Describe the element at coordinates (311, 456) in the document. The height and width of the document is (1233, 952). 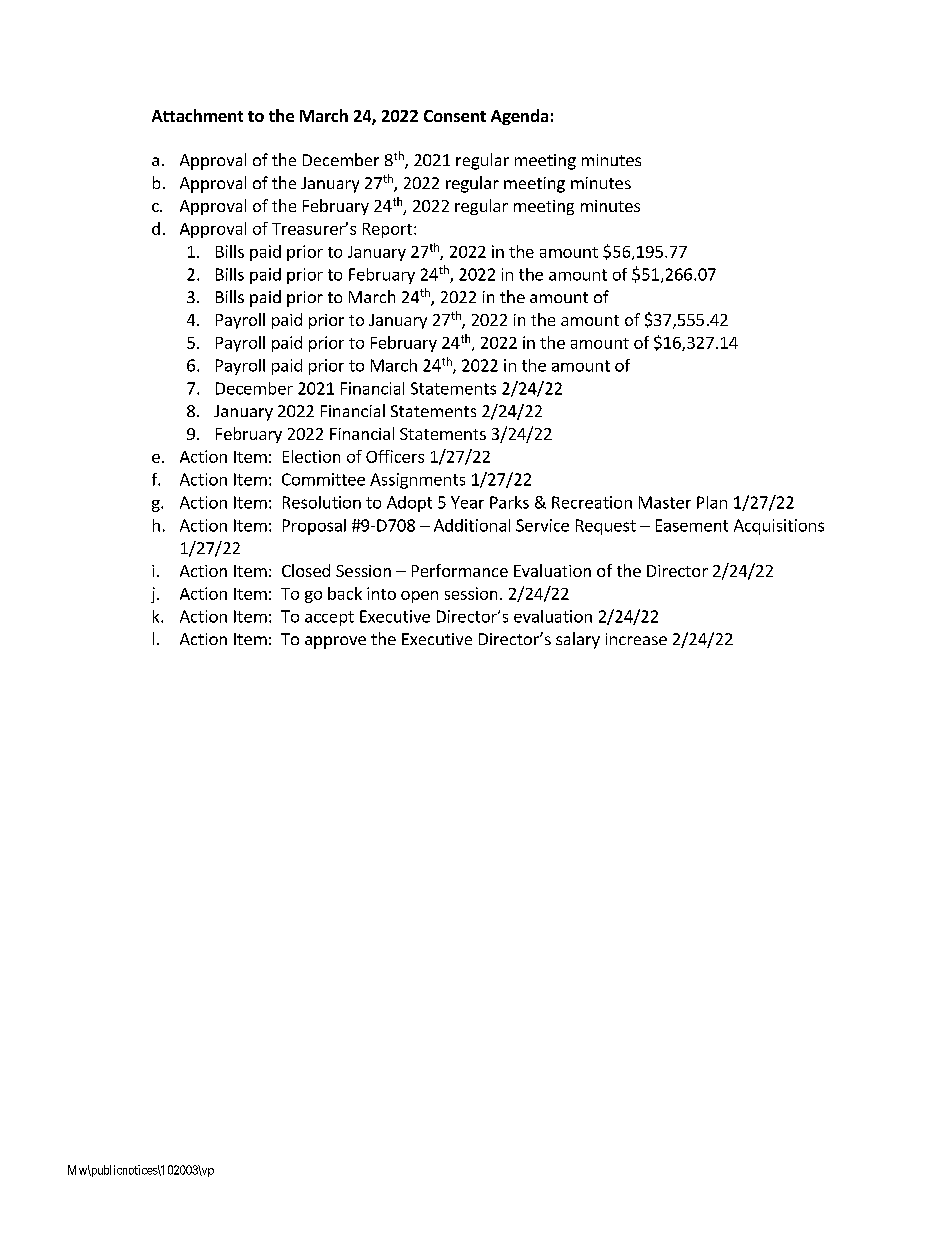
I see `Election` at that location.
